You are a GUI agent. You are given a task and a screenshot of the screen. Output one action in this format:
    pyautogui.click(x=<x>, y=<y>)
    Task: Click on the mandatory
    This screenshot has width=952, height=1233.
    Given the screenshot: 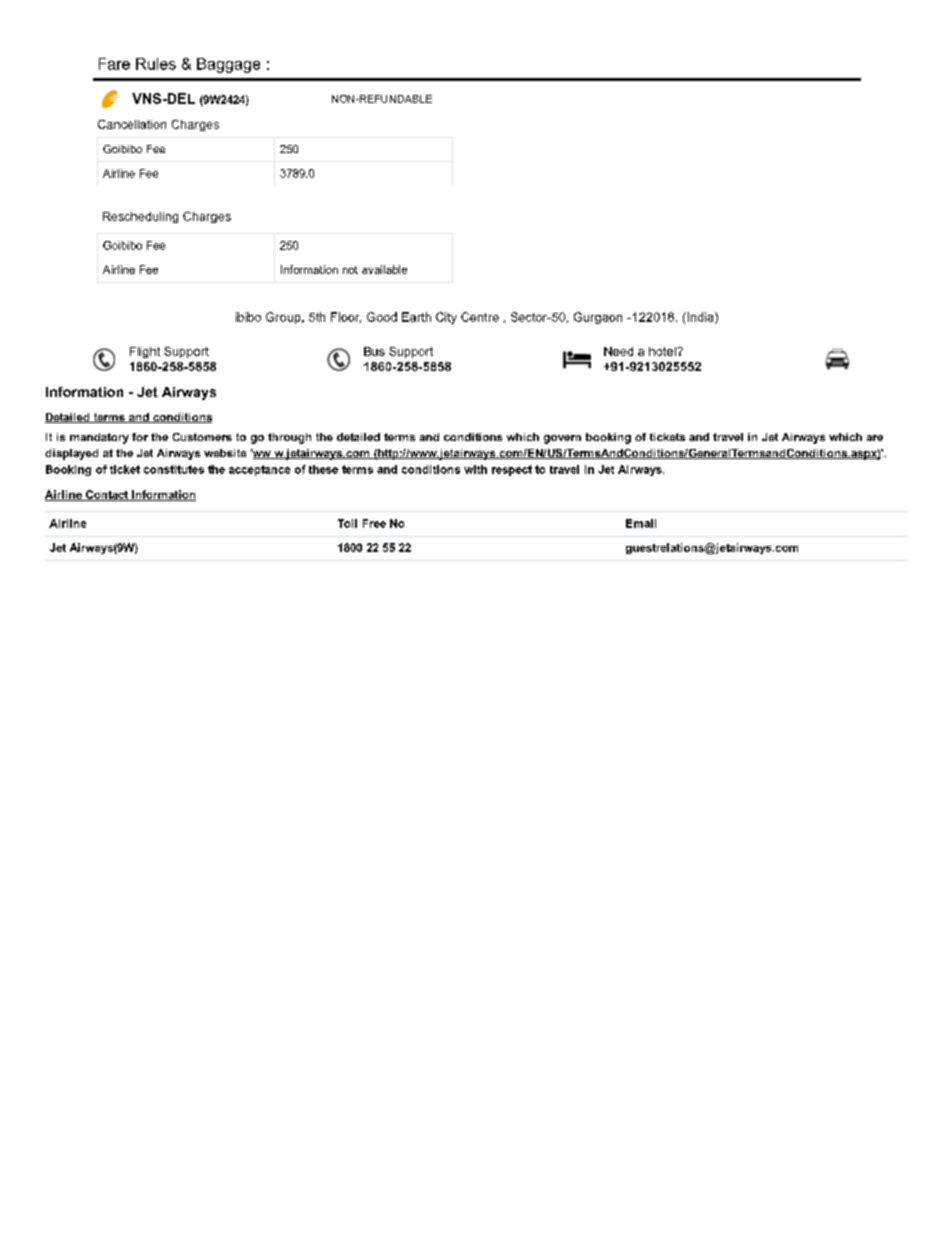 What is the action you would take?
    pyautogui.click(x=99, y=438)
